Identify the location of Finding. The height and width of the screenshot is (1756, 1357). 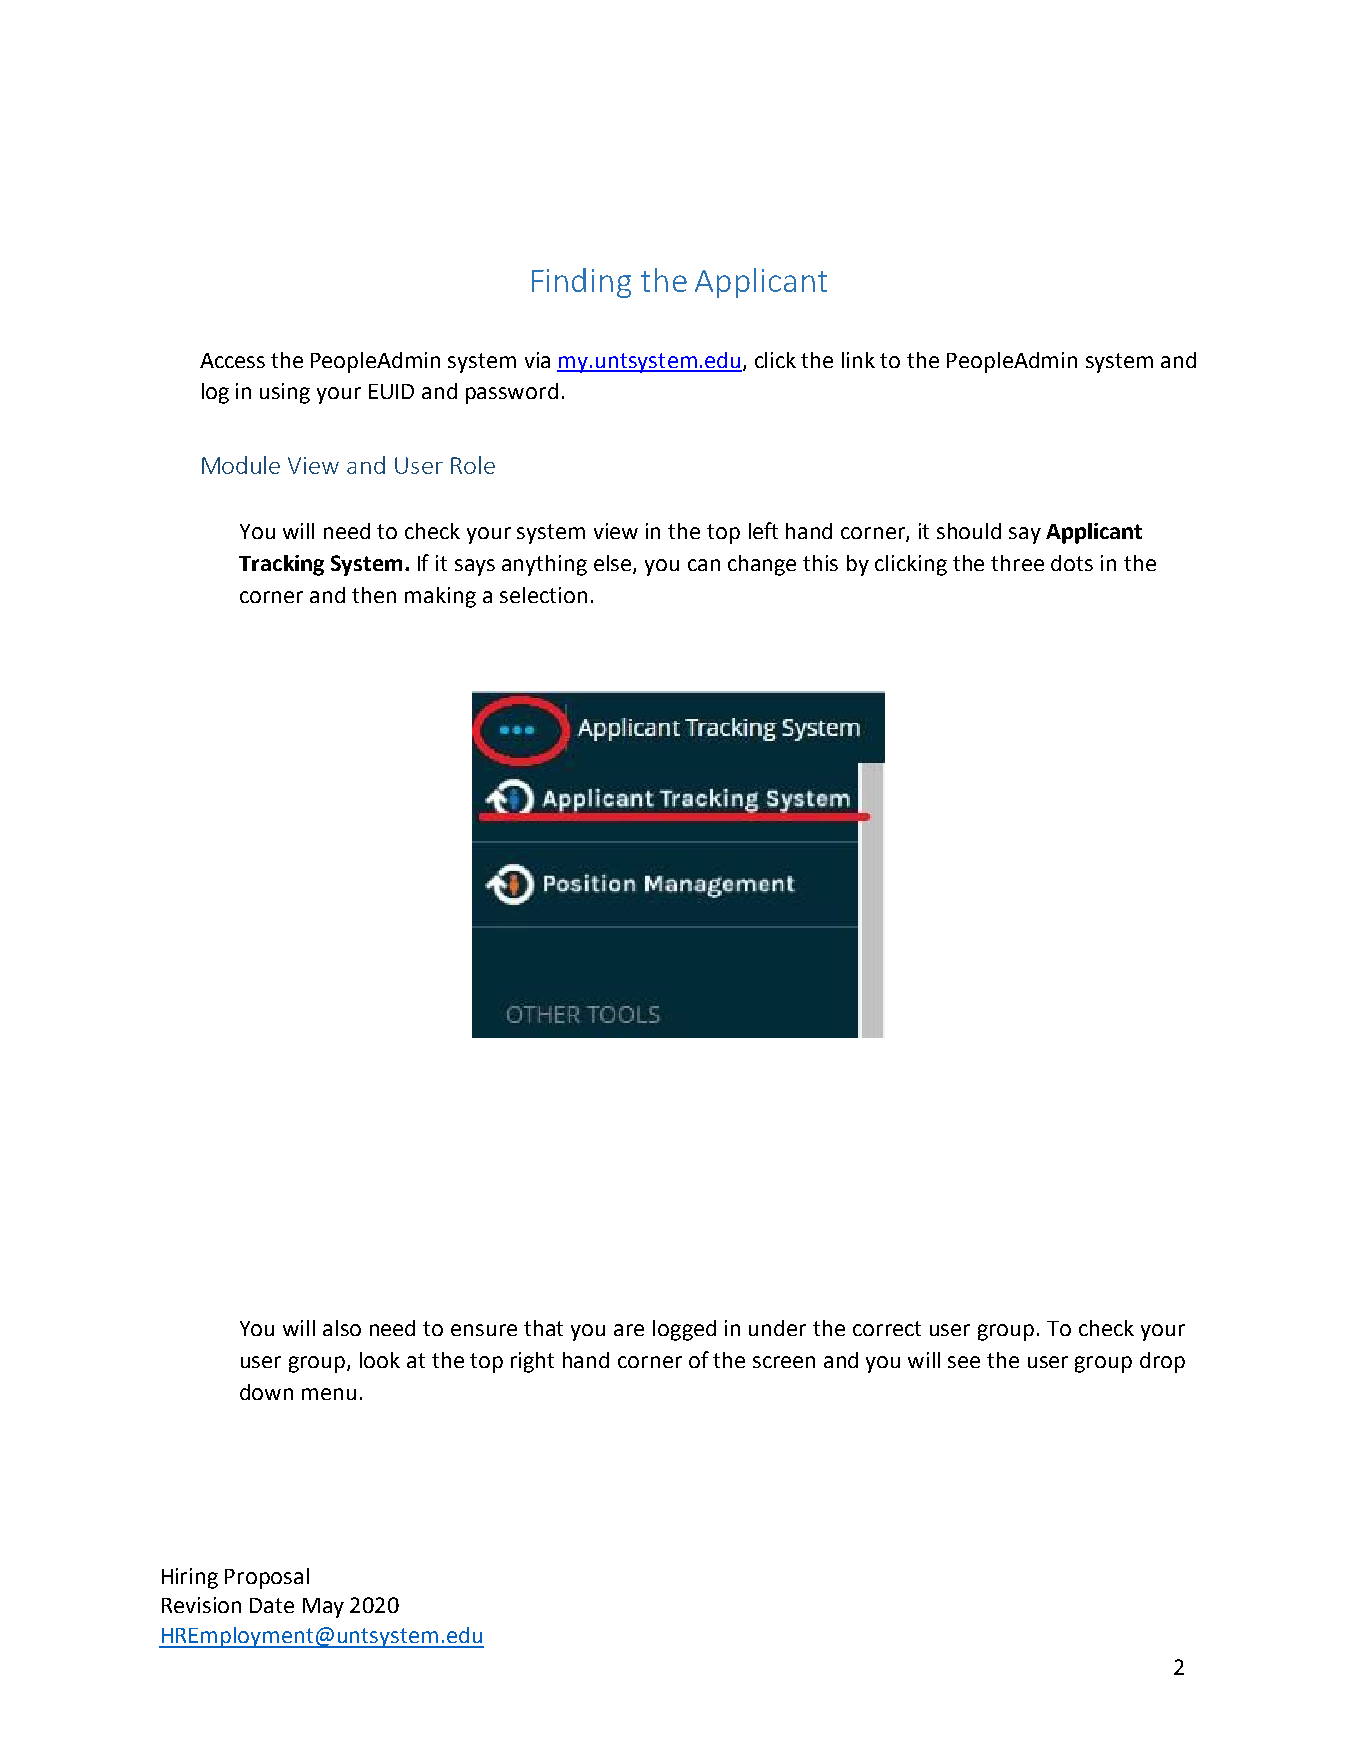
(581, 283).
